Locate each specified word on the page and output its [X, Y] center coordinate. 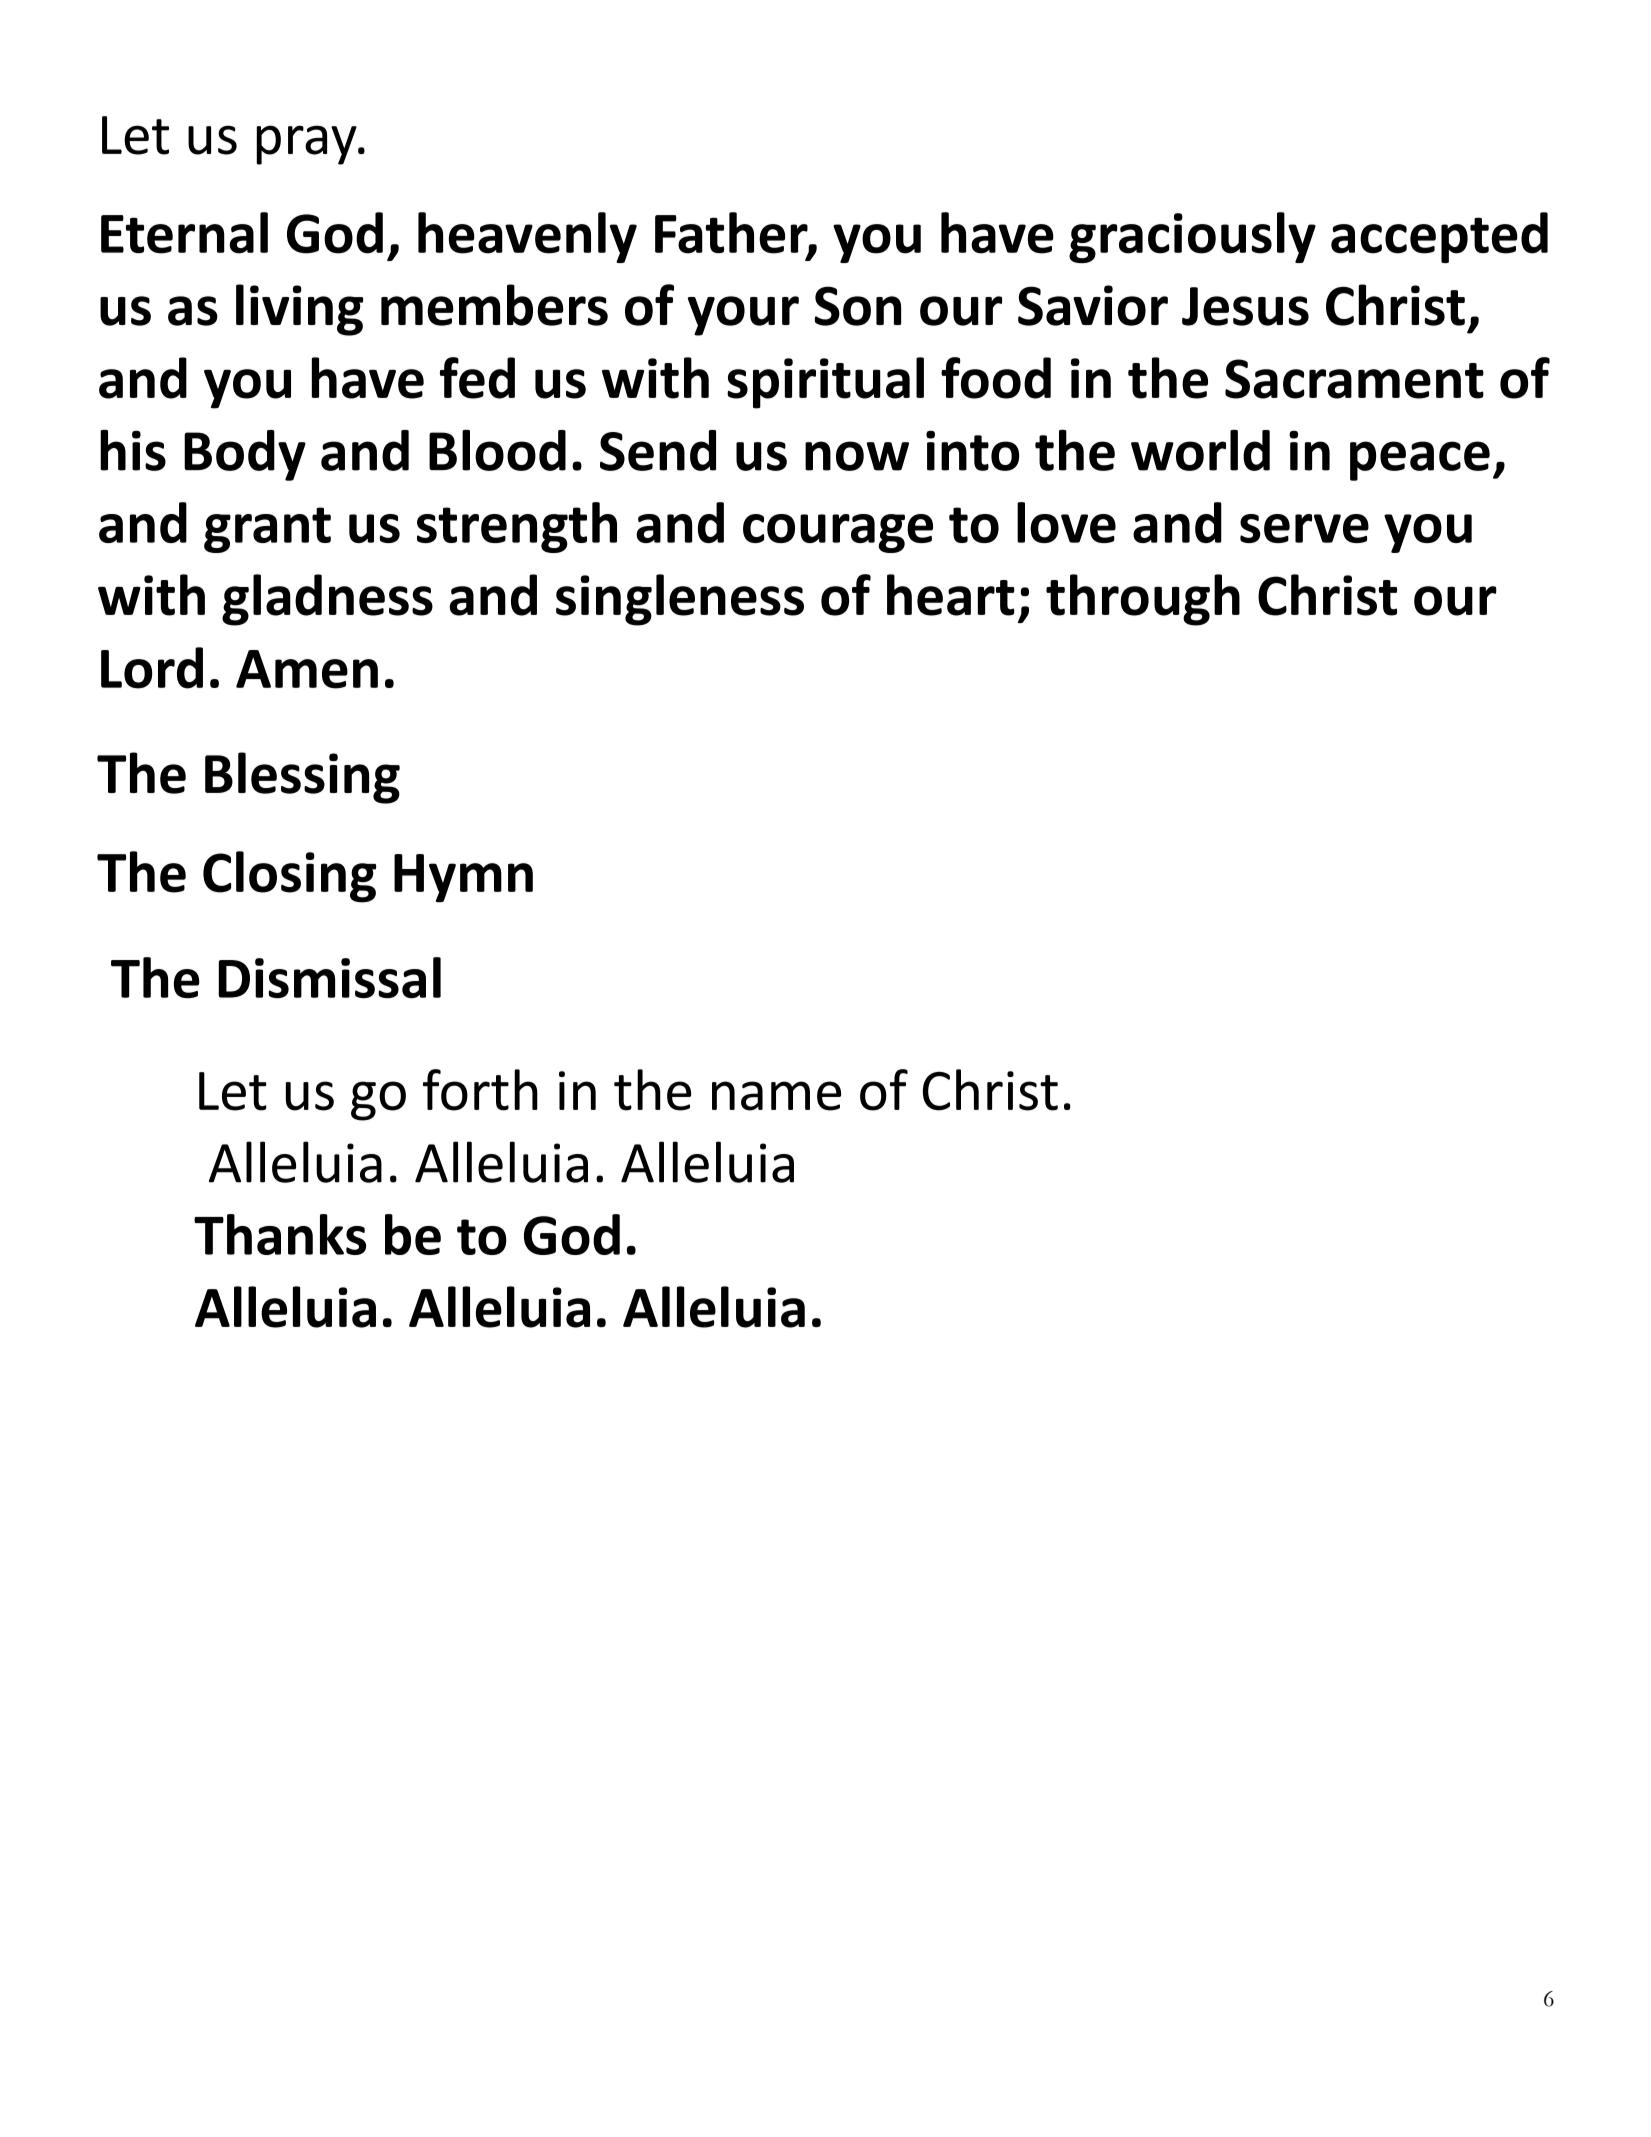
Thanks [280, 1234]
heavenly [527, 237]
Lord [152, 668]
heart [951, 595]
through [1143, 600]
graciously [1192, 237]
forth [480, 1090]
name [776, 1096]
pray [307, 145]
